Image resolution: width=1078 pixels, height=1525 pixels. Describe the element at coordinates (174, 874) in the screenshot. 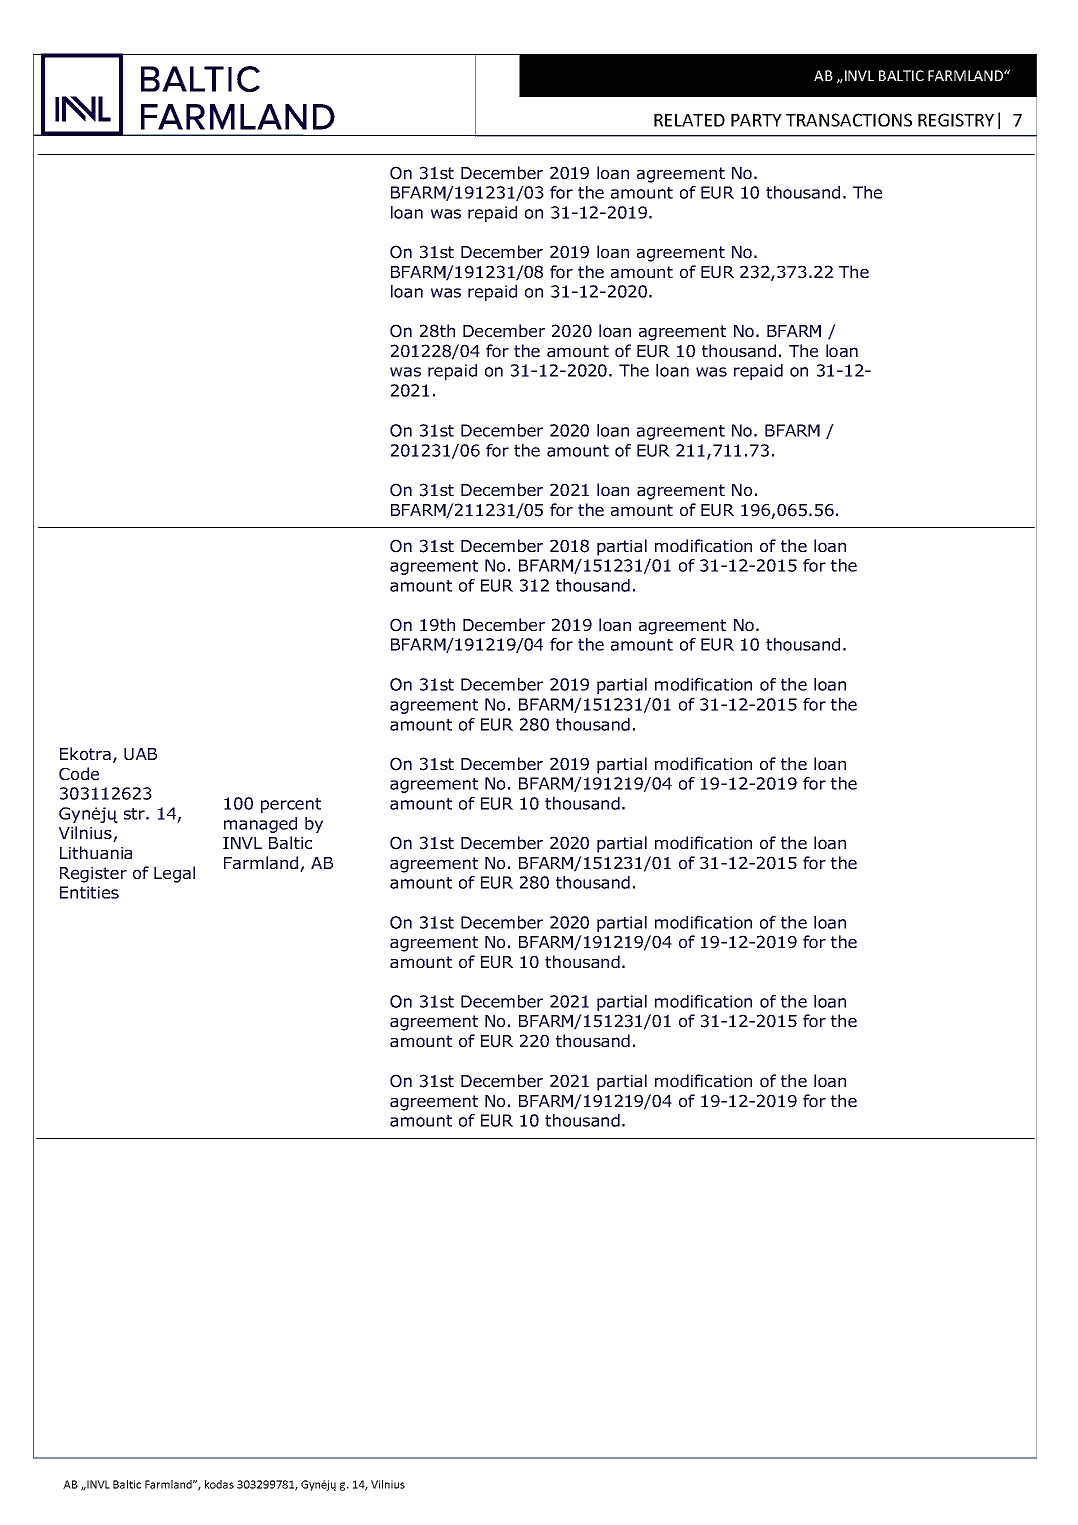

I see `Legal` at that location.
